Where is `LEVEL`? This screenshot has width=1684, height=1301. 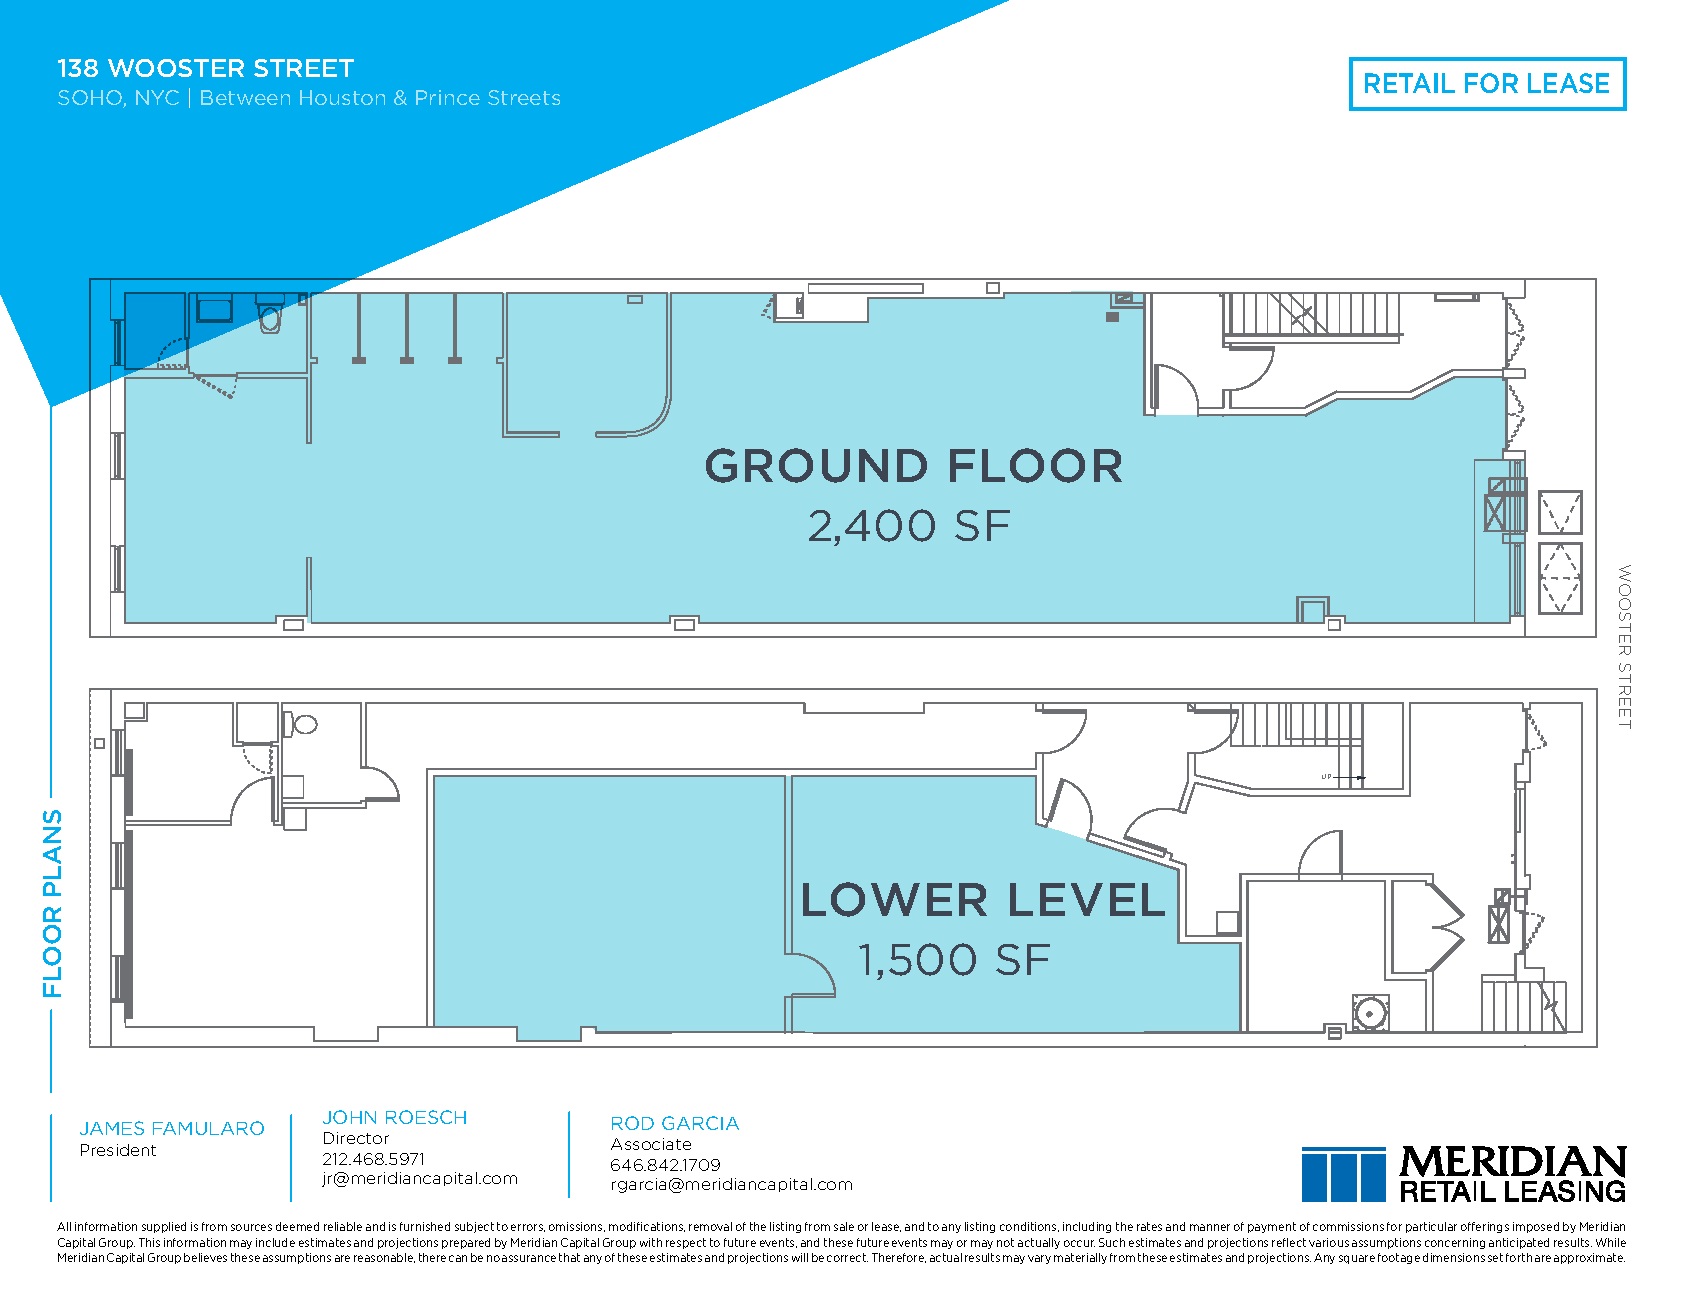 LEVEL is located at coordinates (1087, 899).
